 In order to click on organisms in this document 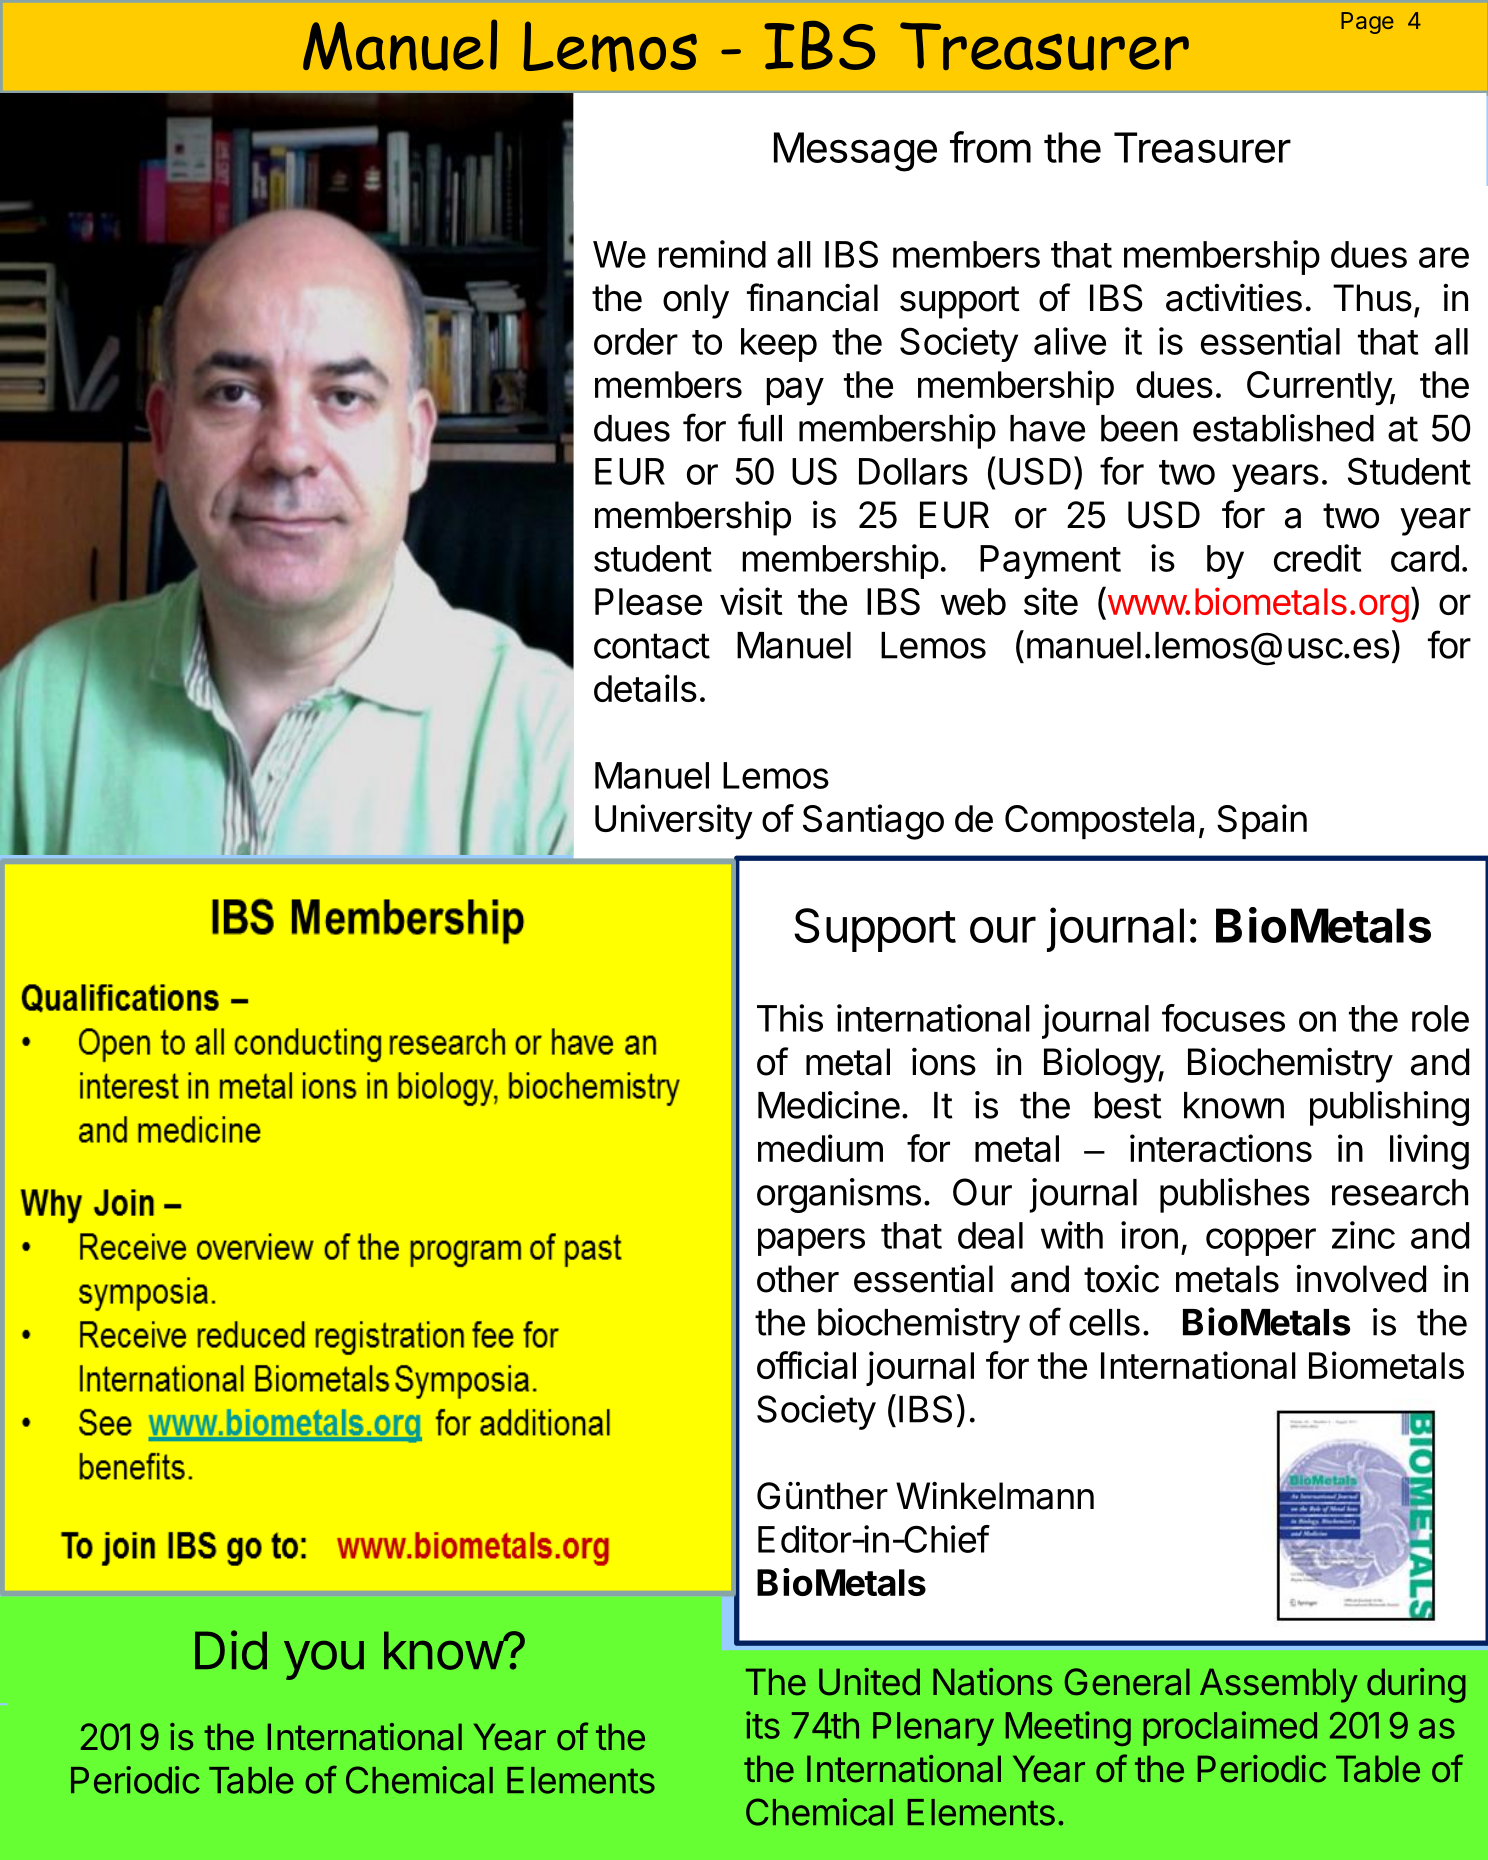, I will do `click(839, 1195)`.
